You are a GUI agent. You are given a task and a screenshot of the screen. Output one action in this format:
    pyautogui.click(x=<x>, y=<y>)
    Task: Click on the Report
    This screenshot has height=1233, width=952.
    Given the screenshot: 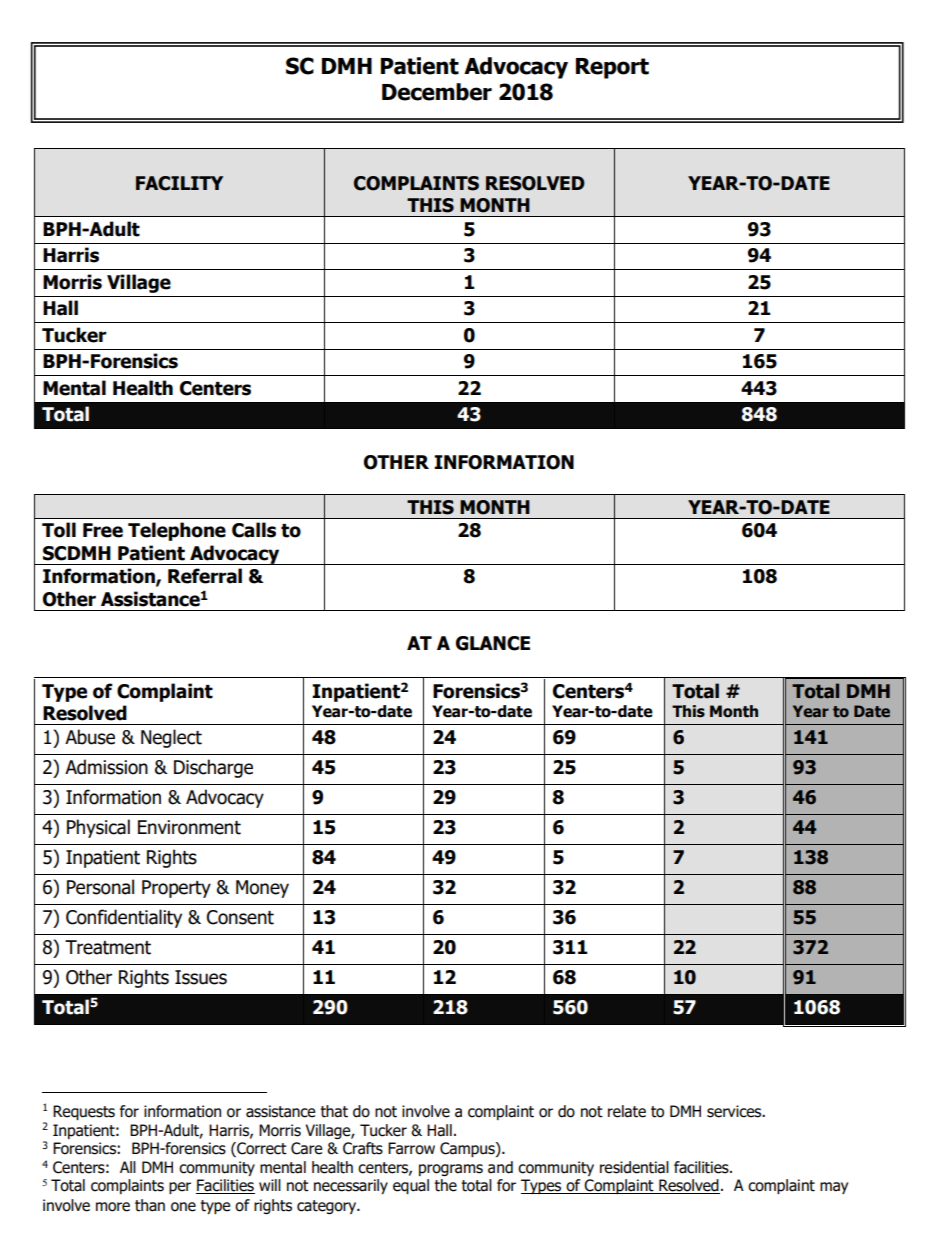 What is the action you would take?
    pyautogui.click(x=612, y=68)
